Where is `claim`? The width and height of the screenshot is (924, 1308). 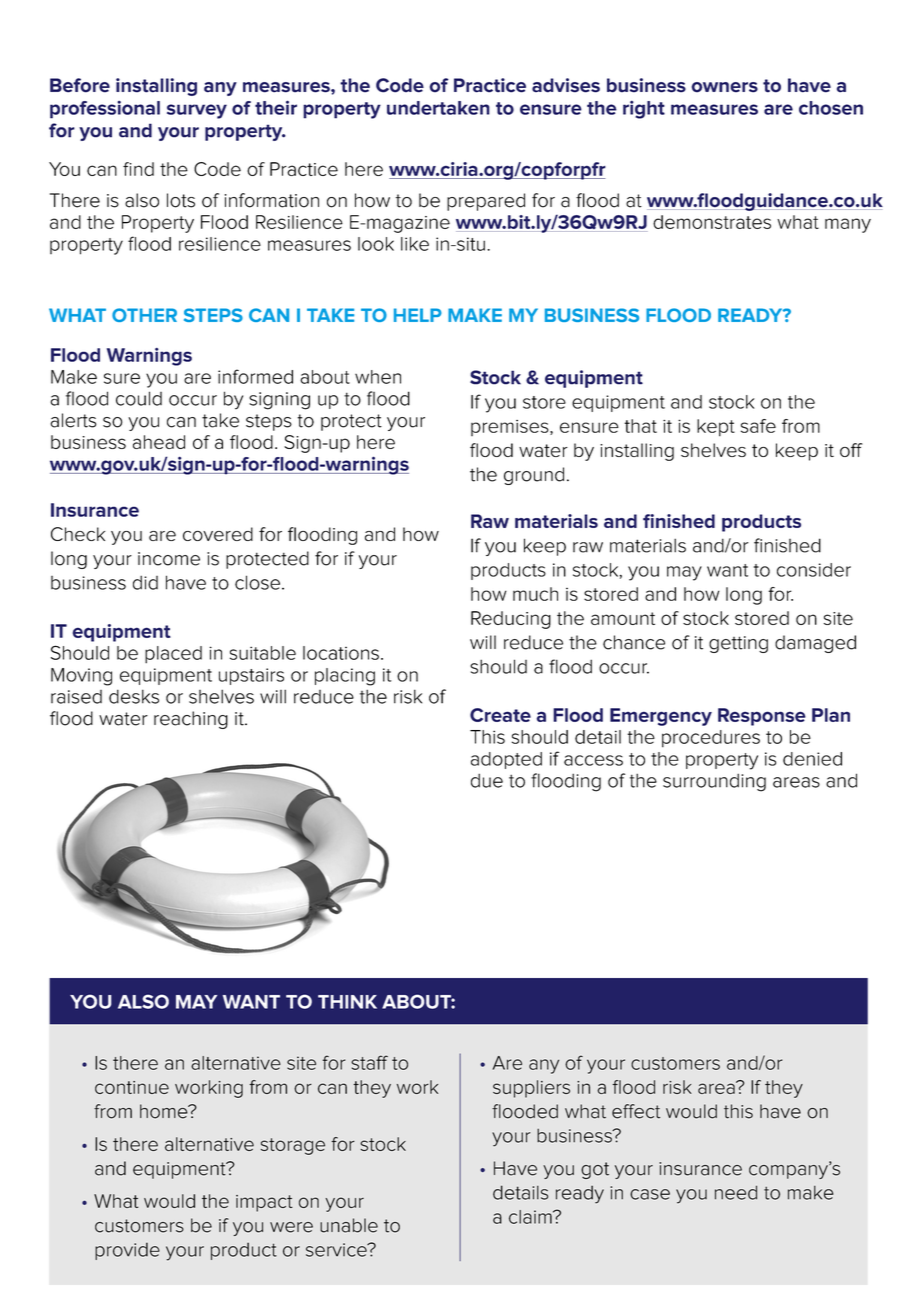 claim is located at coordinates (531, 1217).
